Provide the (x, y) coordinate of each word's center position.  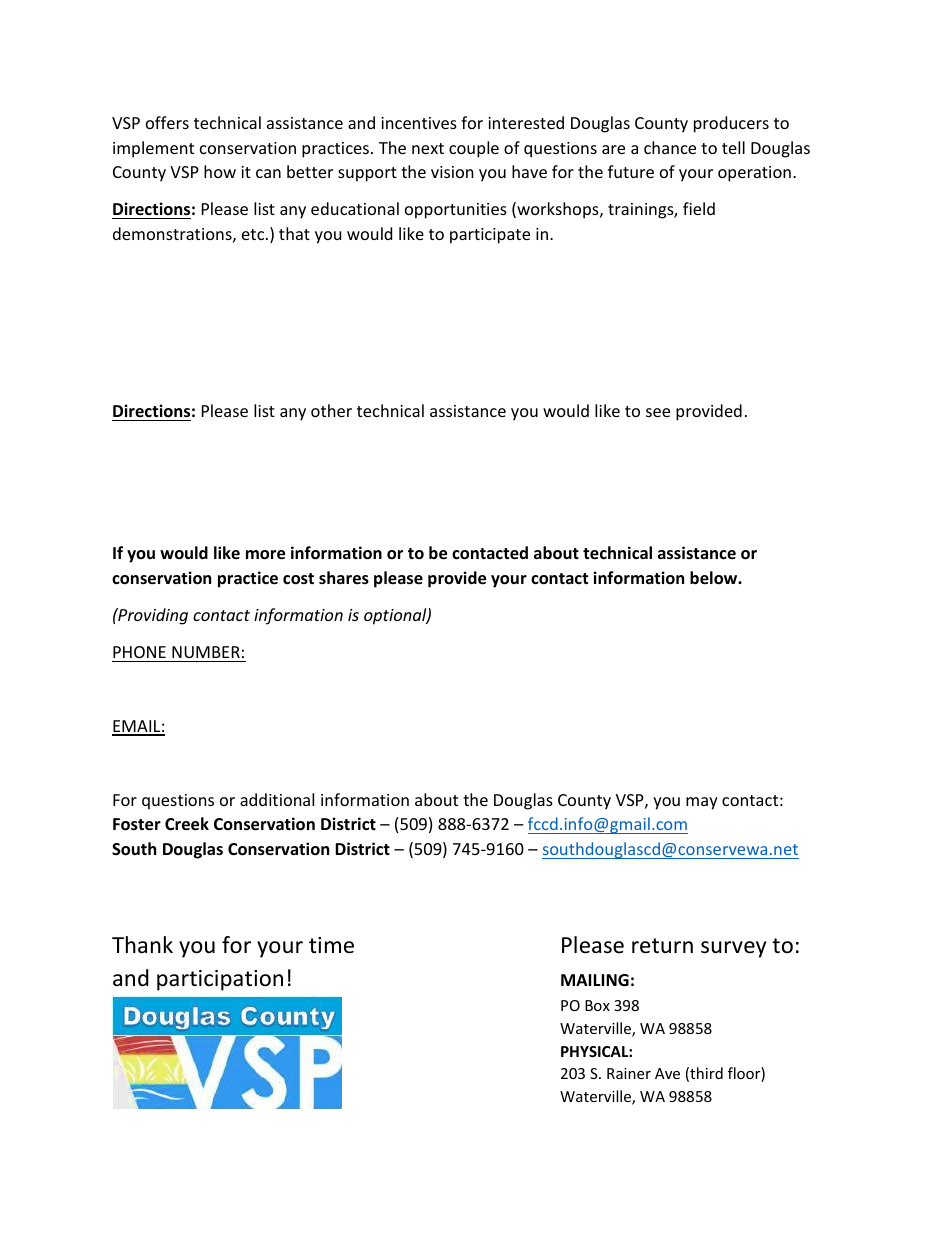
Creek (187, 824)
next (428, 148)
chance (670, 147)
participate (490, 236)
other (331, 410)
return (662, 946)
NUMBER (206, 652)
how (220, 171)
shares (344, 578)
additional (277, 799)
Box (597, 1005)
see (658, 412)
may (702, 803)
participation (220, 980)
